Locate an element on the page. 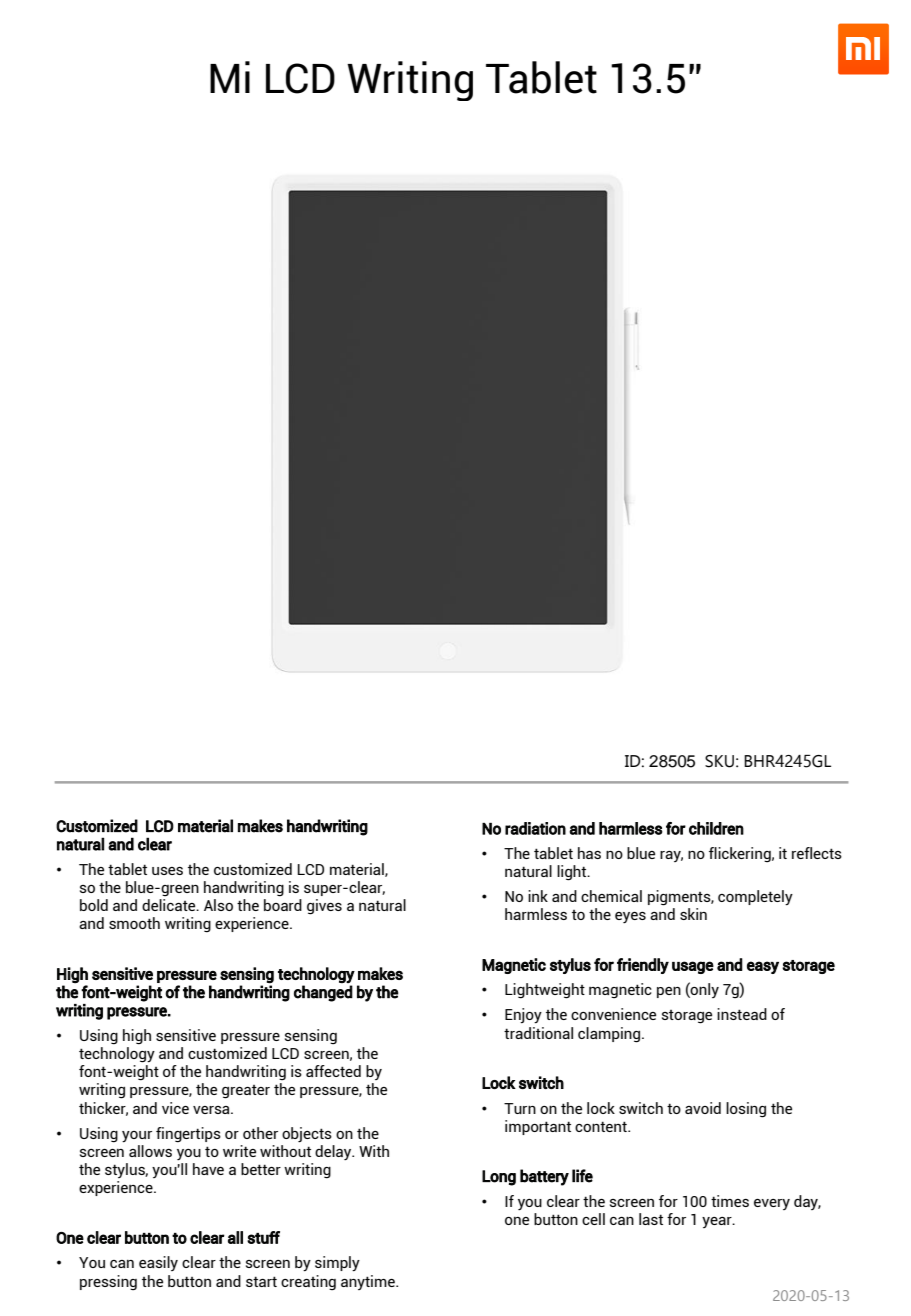  SKU is located at coordinates (719, 761).
